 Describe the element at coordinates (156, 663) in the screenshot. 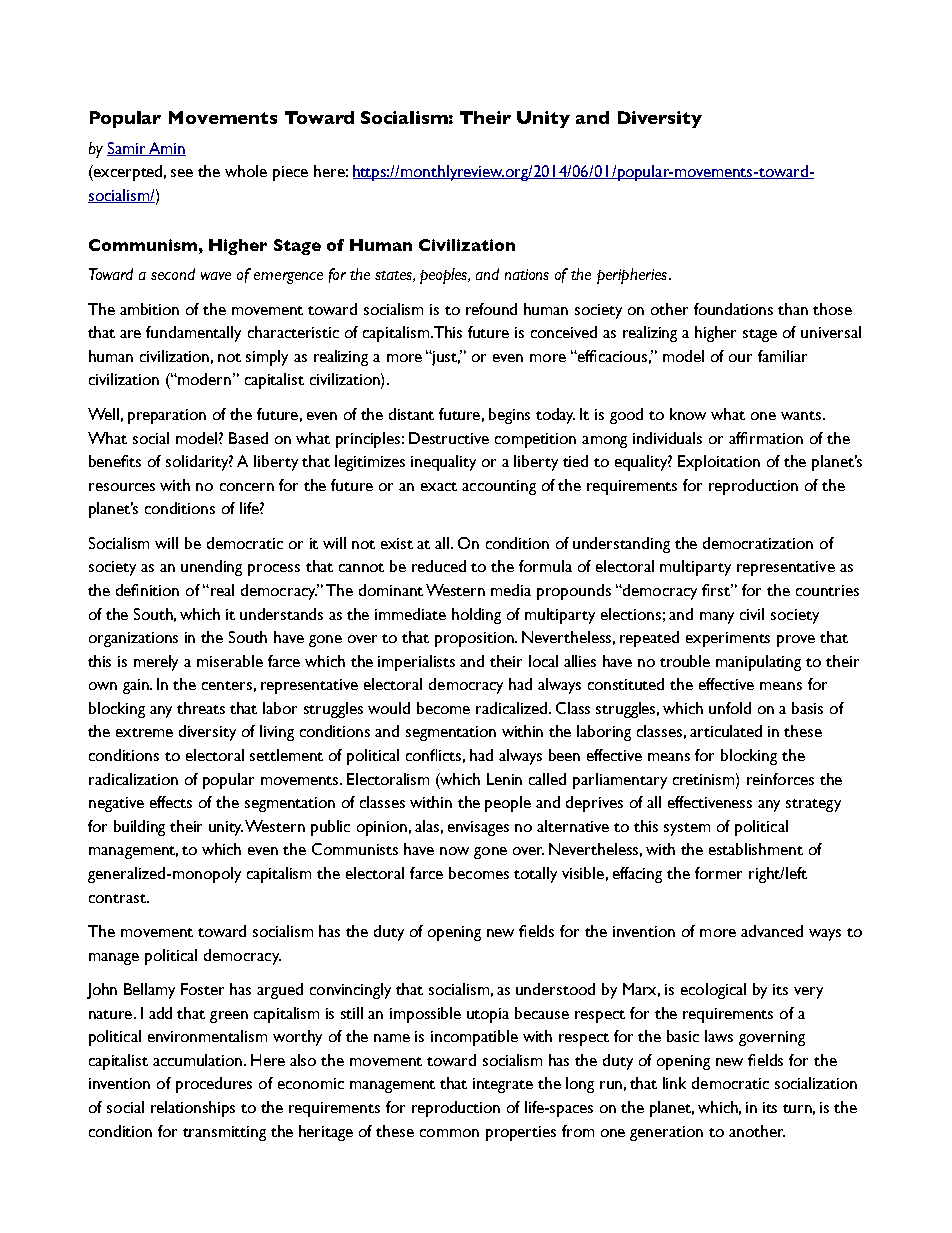

I see `merely` at that location.
